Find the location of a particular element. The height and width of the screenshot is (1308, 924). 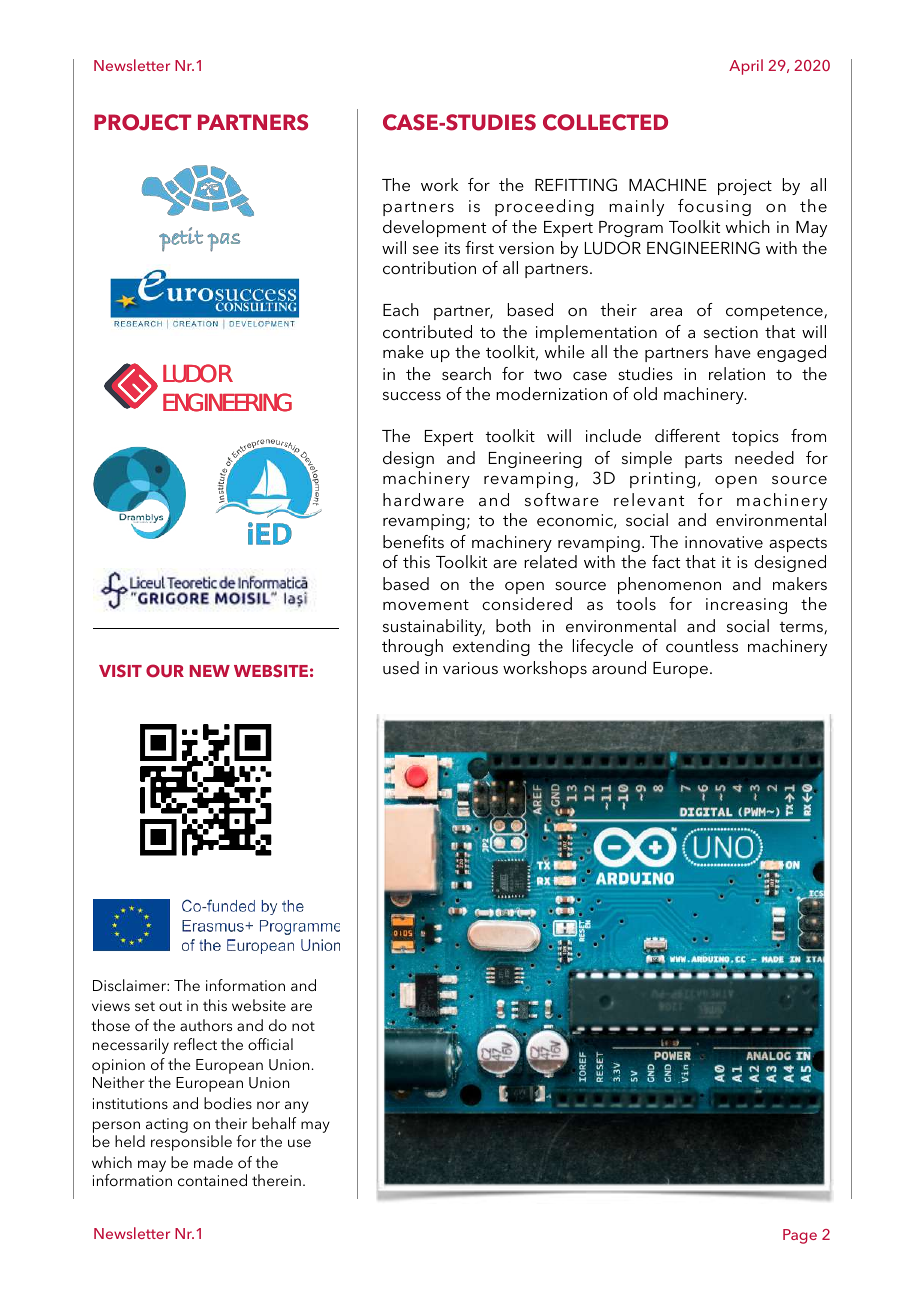

development is located at coordinates (434, 228).
